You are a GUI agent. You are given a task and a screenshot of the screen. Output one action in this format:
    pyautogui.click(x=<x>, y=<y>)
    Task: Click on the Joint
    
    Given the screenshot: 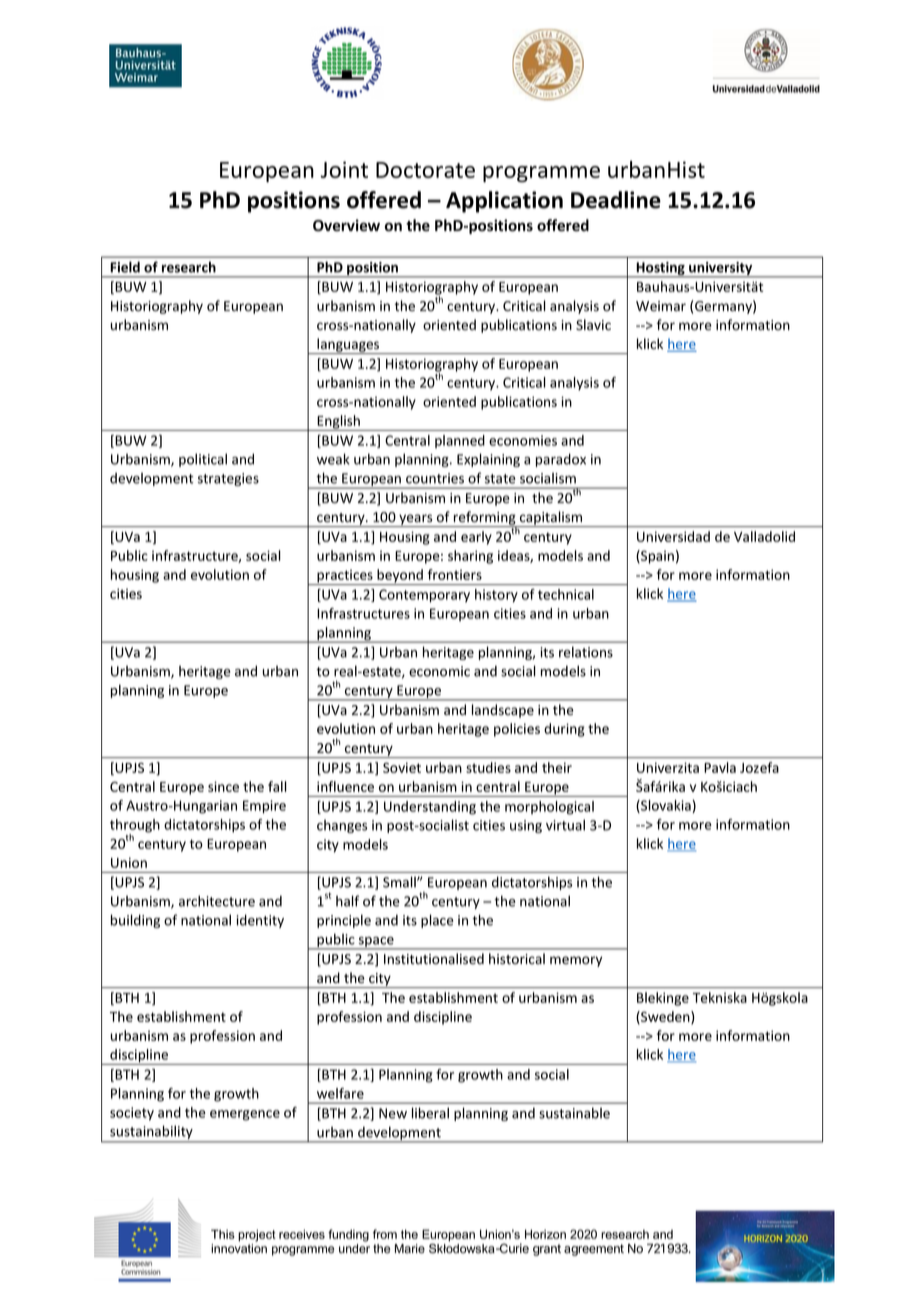 What is the action you would take?
    pyautogui.click(x=344, y=169)
